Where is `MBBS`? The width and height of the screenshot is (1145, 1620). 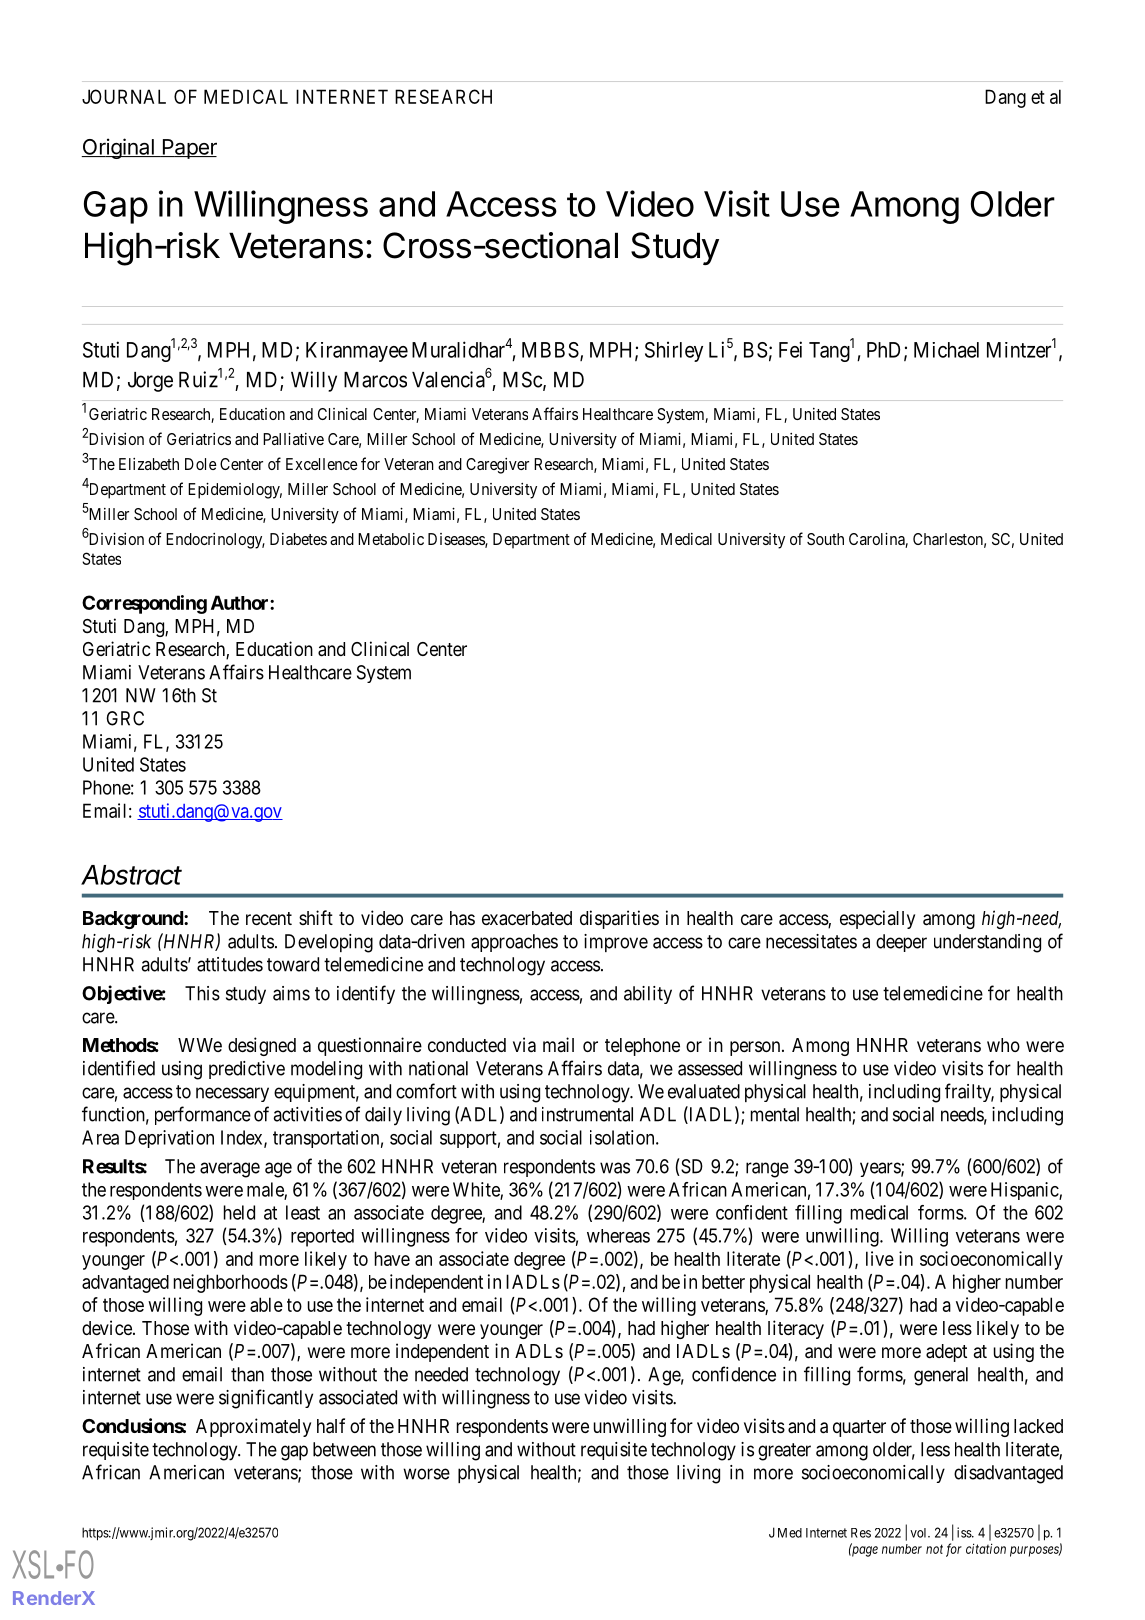 MBBS is located at coordinates (550, 350).
